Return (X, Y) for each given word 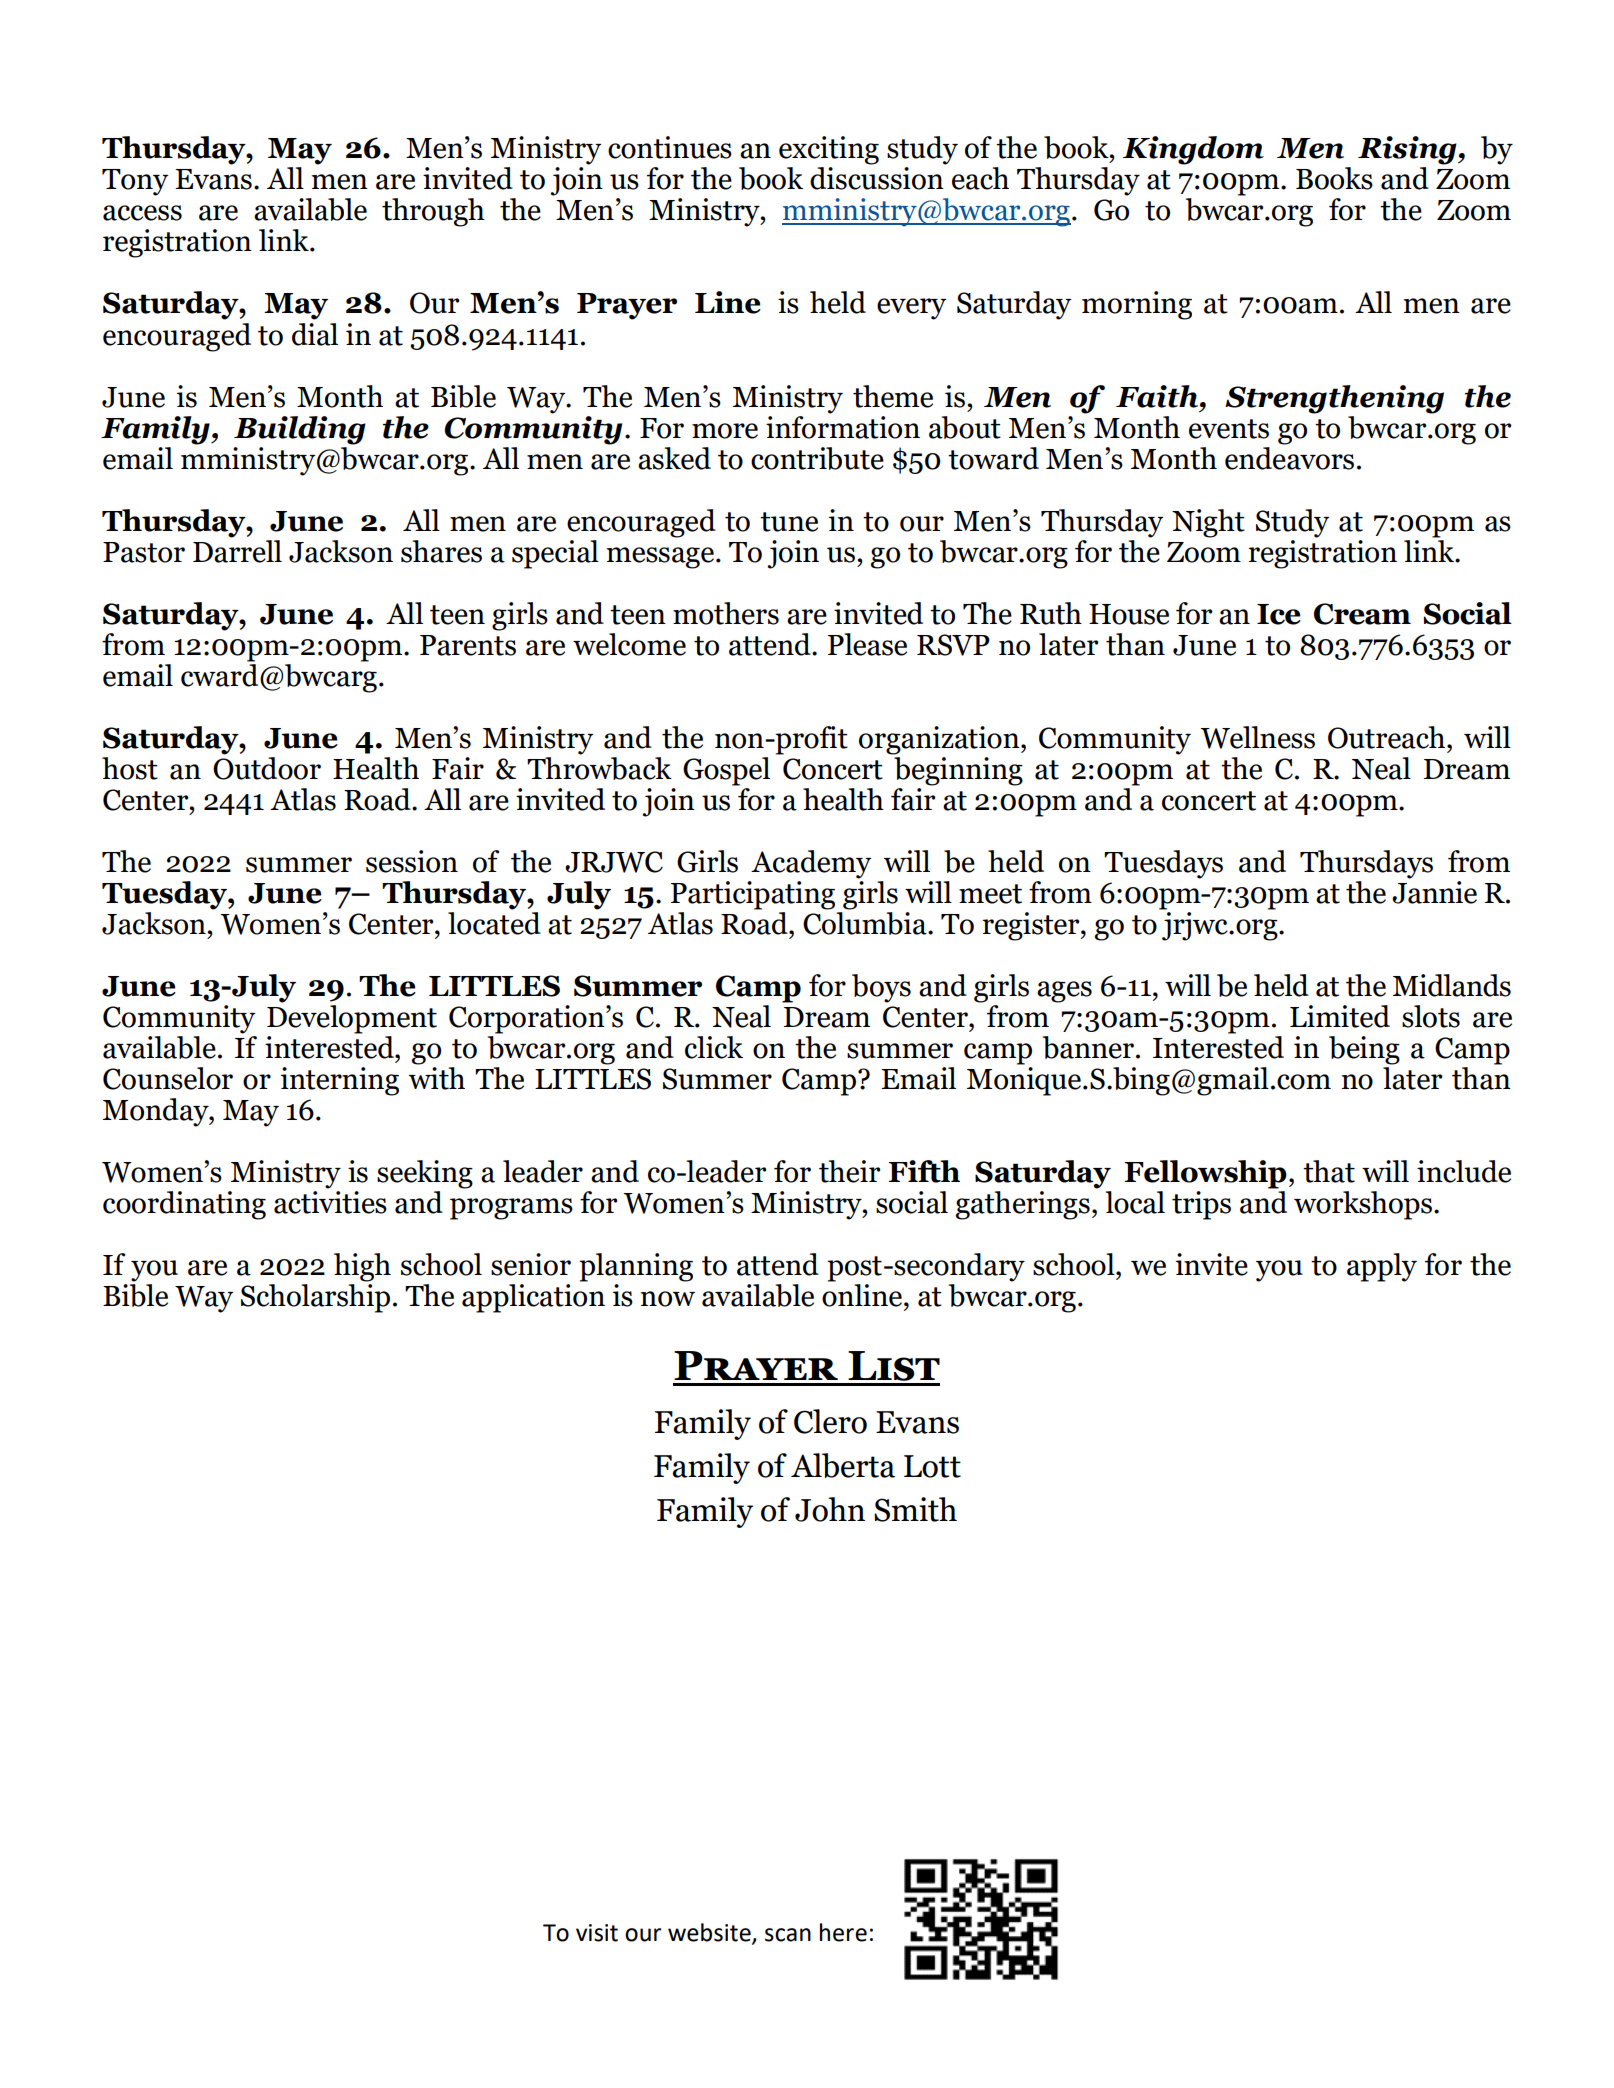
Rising (1408, 150)
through (433, 212)
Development (352, 1018)
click (714, 1047)
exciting (829, 150)
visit (597, 1933)
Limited (1340, 1016)
